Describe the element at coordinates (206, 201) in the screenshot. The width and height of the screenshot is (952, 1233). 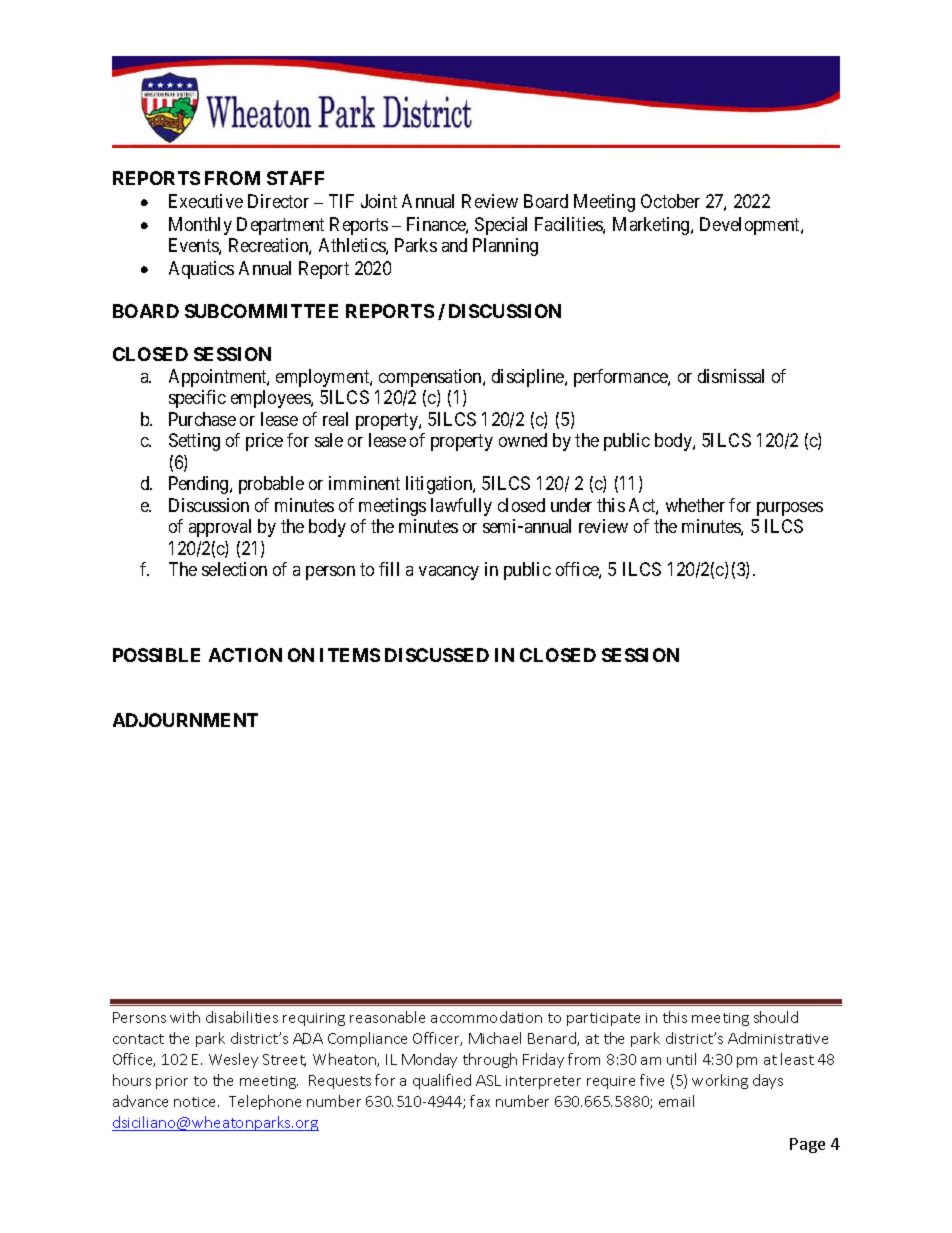
I see `Executive` at that location.
